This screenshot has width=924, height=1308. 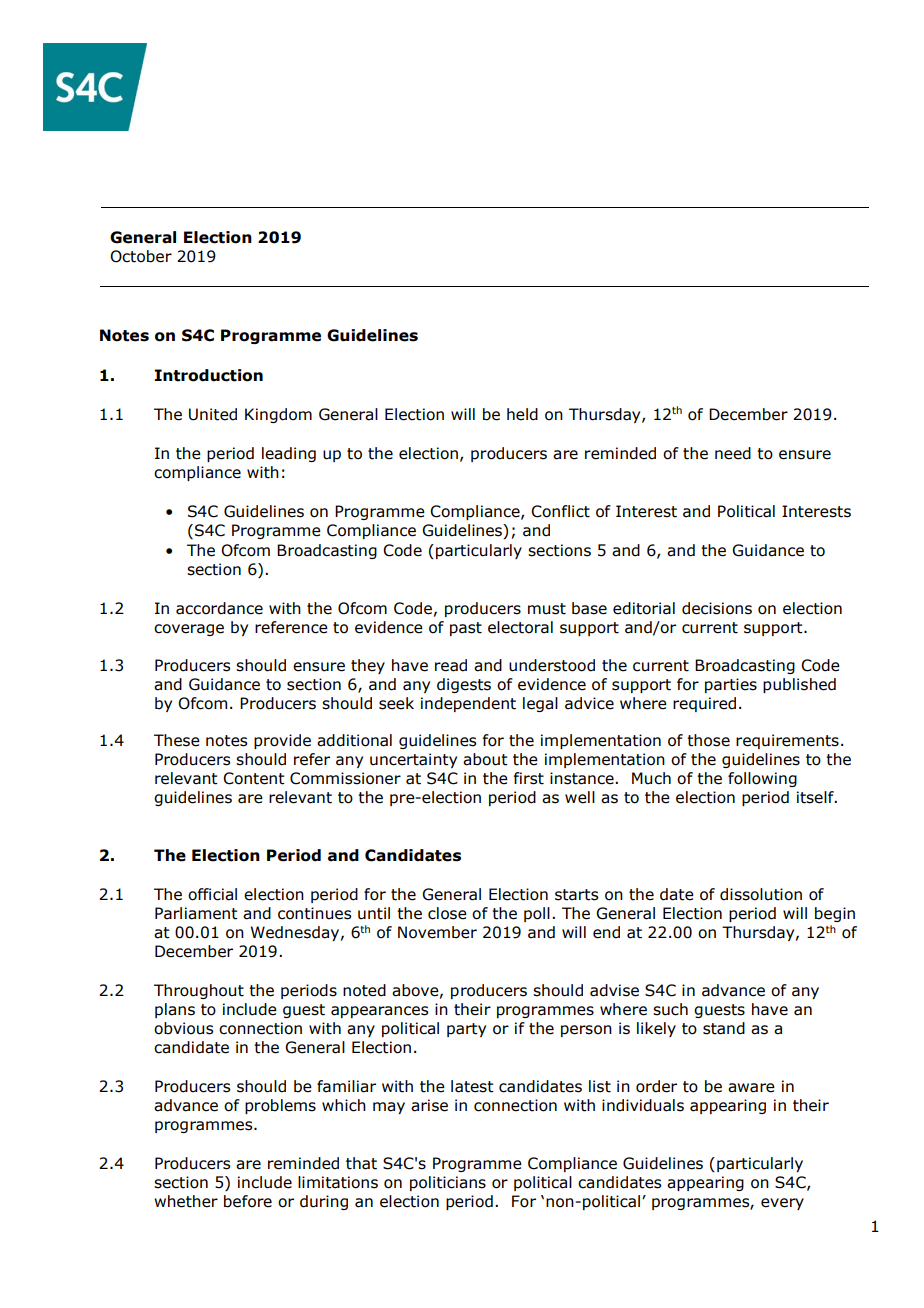 What do you see at coordinates (212, 894) in the screenshot?
I see `official` at bounding box center [212, 894].
